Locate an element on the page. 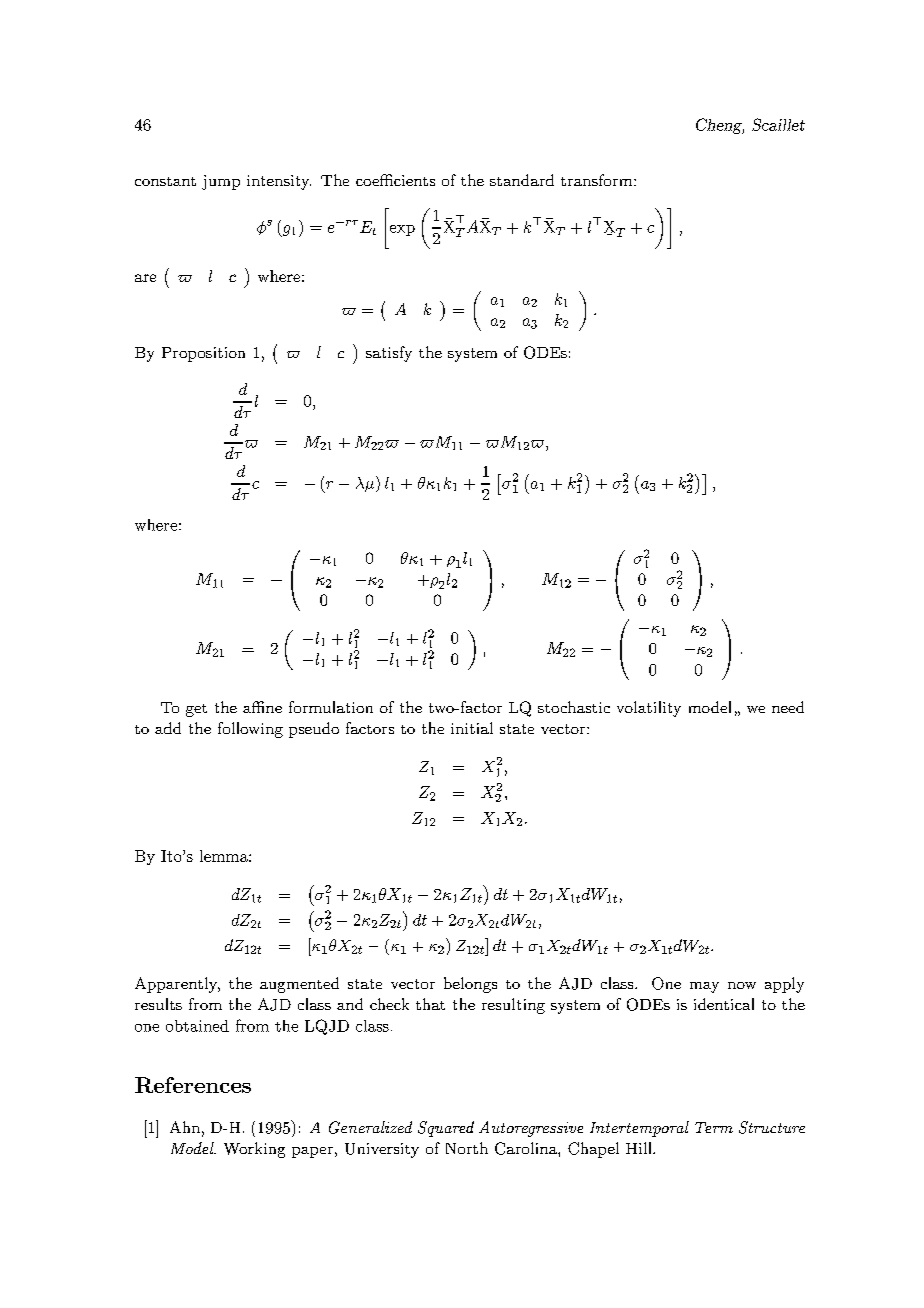  get is located at coordinates (196, 710).
